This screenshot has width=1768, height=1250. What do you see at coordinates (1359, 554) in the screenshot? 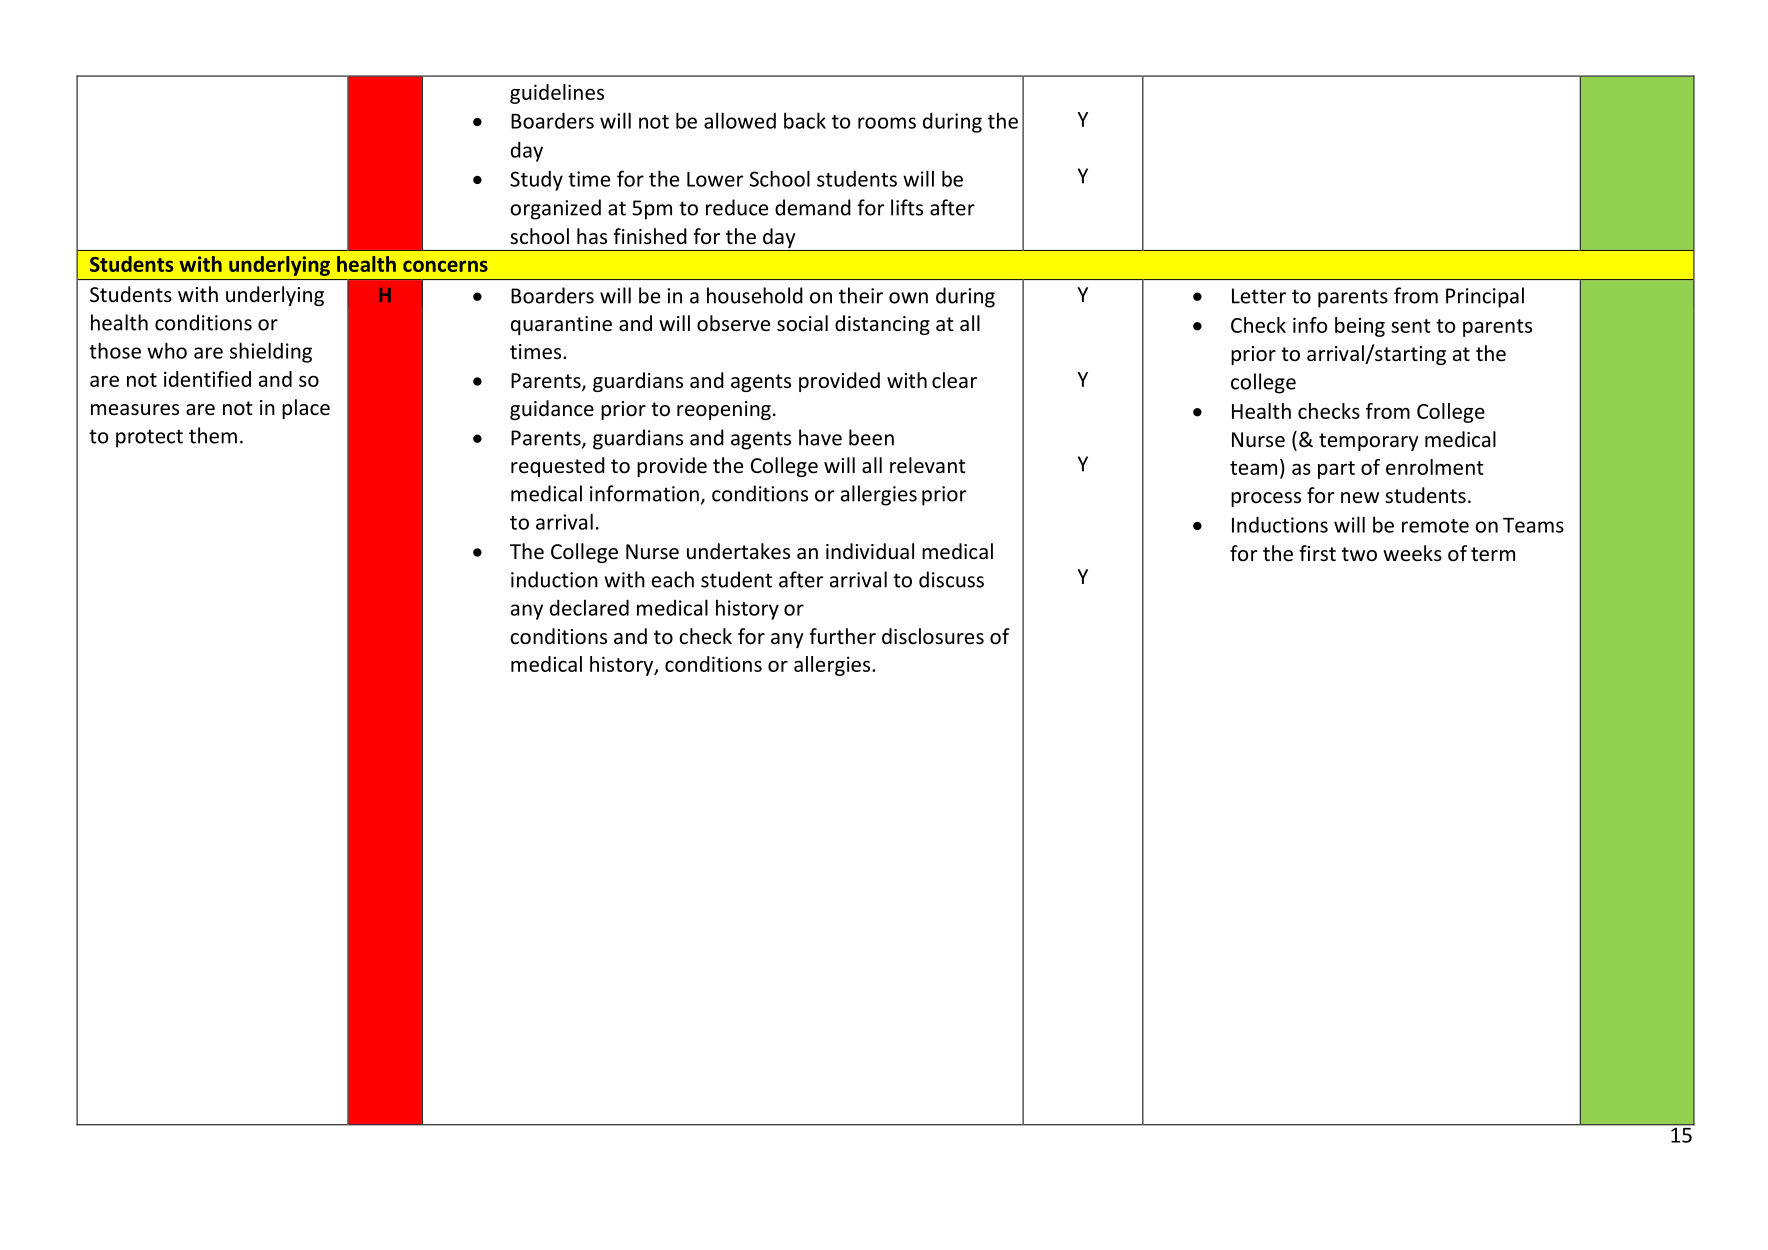
I see `two` at bounding box center [1359, 554].
